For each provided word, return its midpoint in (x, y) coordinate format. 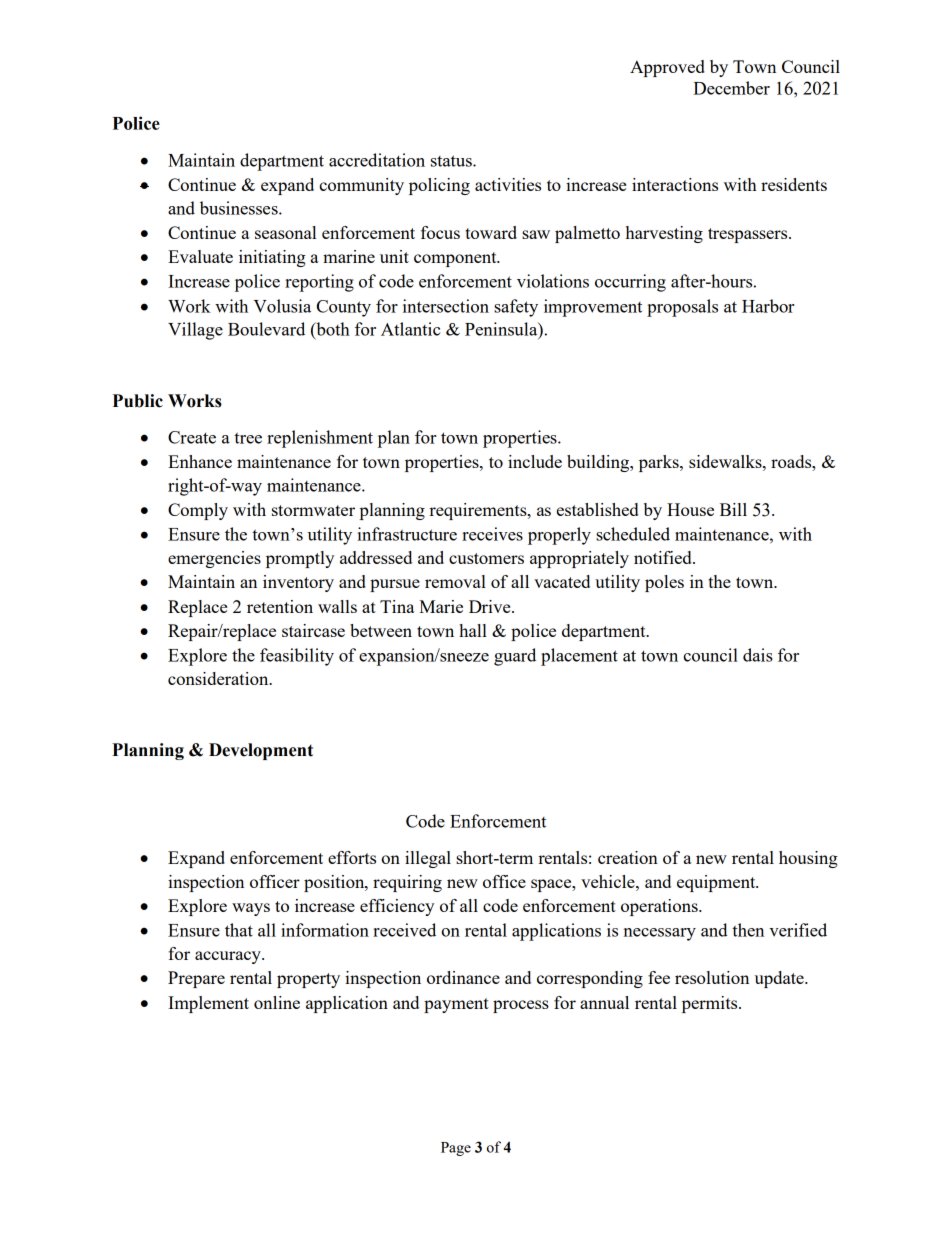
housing (808, 859)
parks (660, 463)
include (535, 461)
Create (192, 437)
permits (711, 1004)
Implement (208, 1004)
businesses (240, 208)
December (731, 88)
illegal (428, 859)
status (452, 161)
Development (261, 751)
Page (456, 1149)
